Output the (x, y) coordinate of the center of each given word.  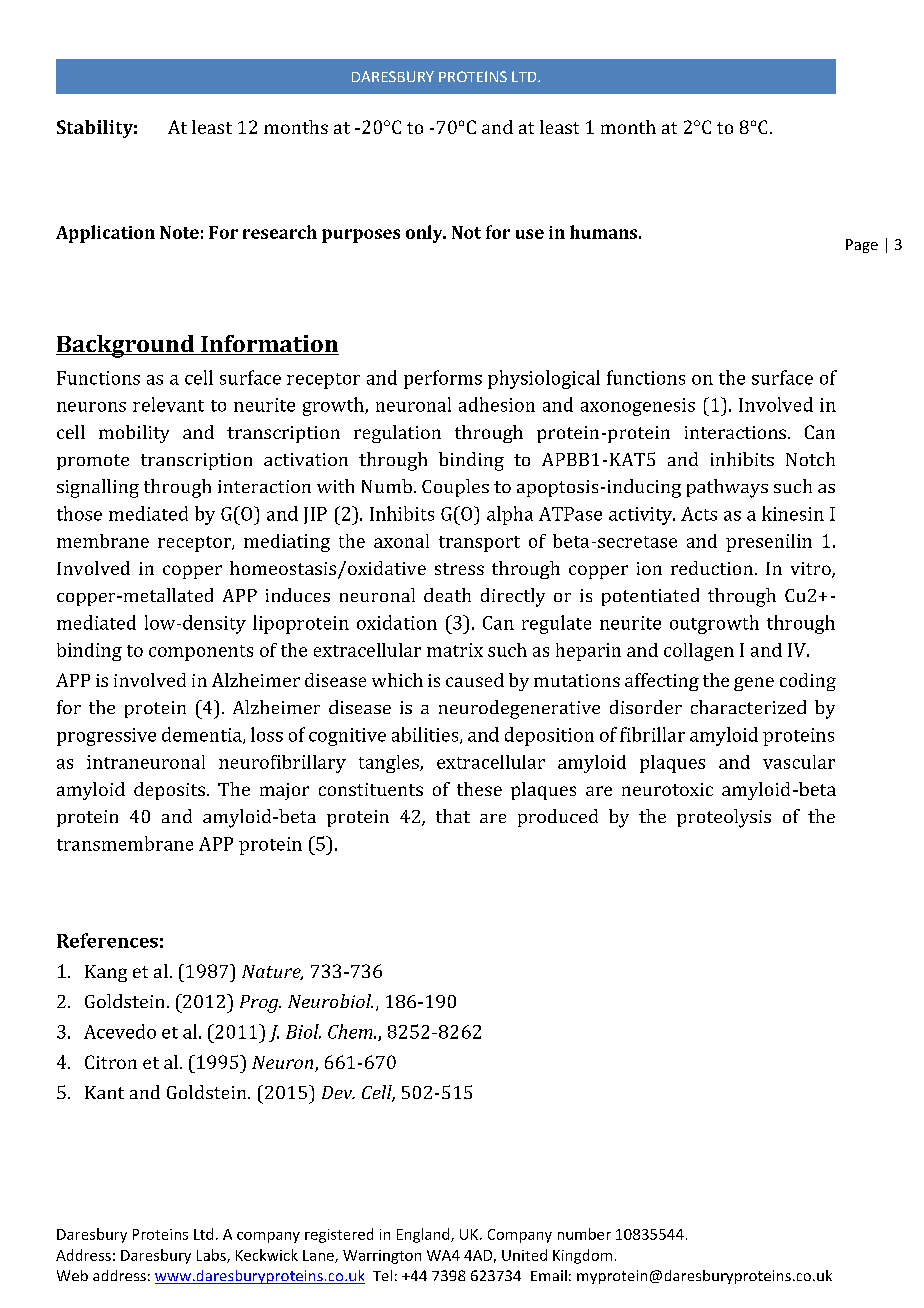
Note (179, 232)
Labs (212, 1256)
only (425, 234)
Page (862, 246)
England (424, 1235)
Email (549, 1275)
